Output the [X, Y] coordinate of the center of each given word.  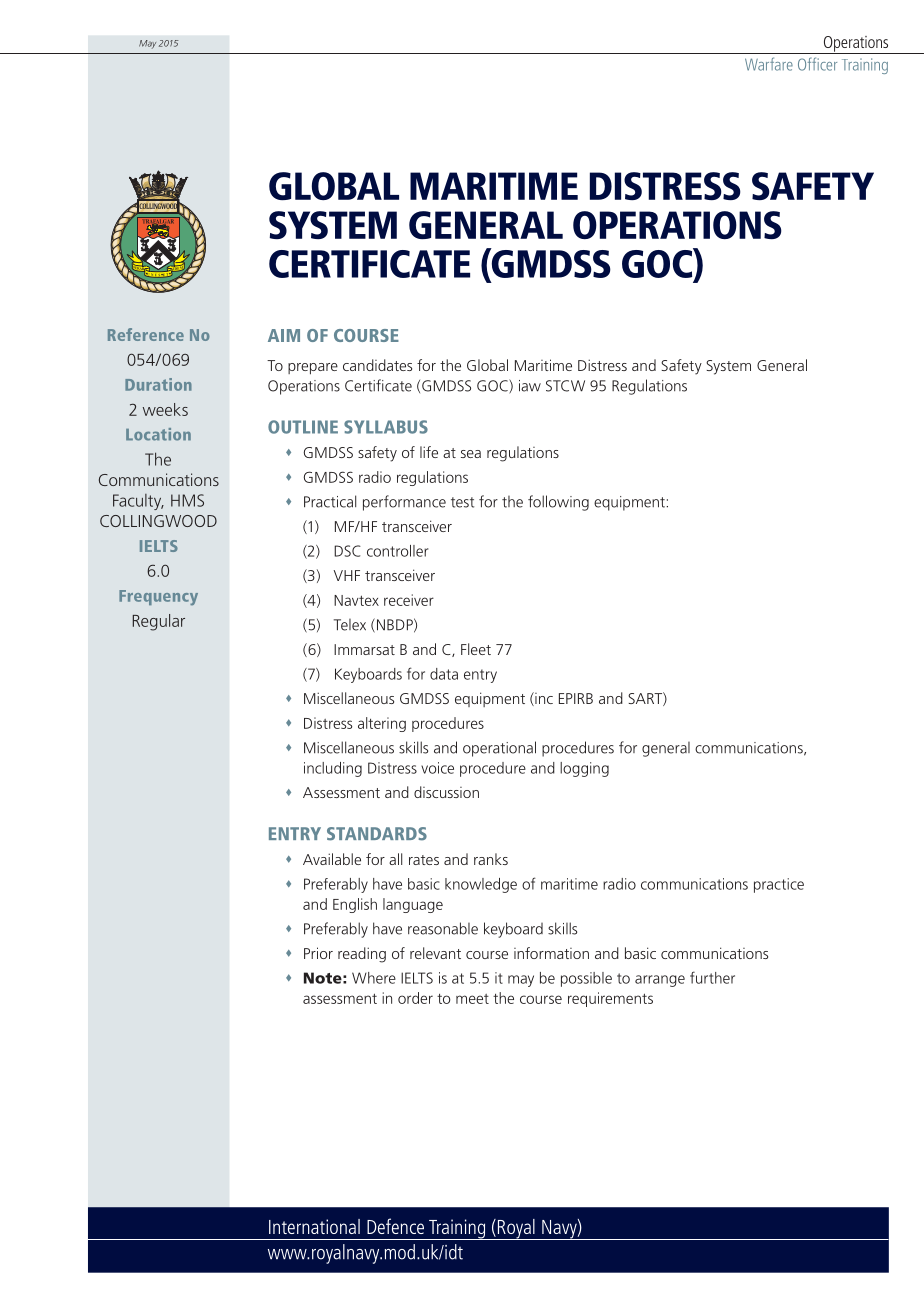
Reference [146, 334]
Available [332, 859]
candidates [377, 365]
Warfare [769, 64]
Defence [395, 1226]
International [314, 1226]
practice [779, 885]
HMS [187, 500]
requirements [610, 999]
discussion [446, 792]
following [558, 503]
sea [471, 454]
